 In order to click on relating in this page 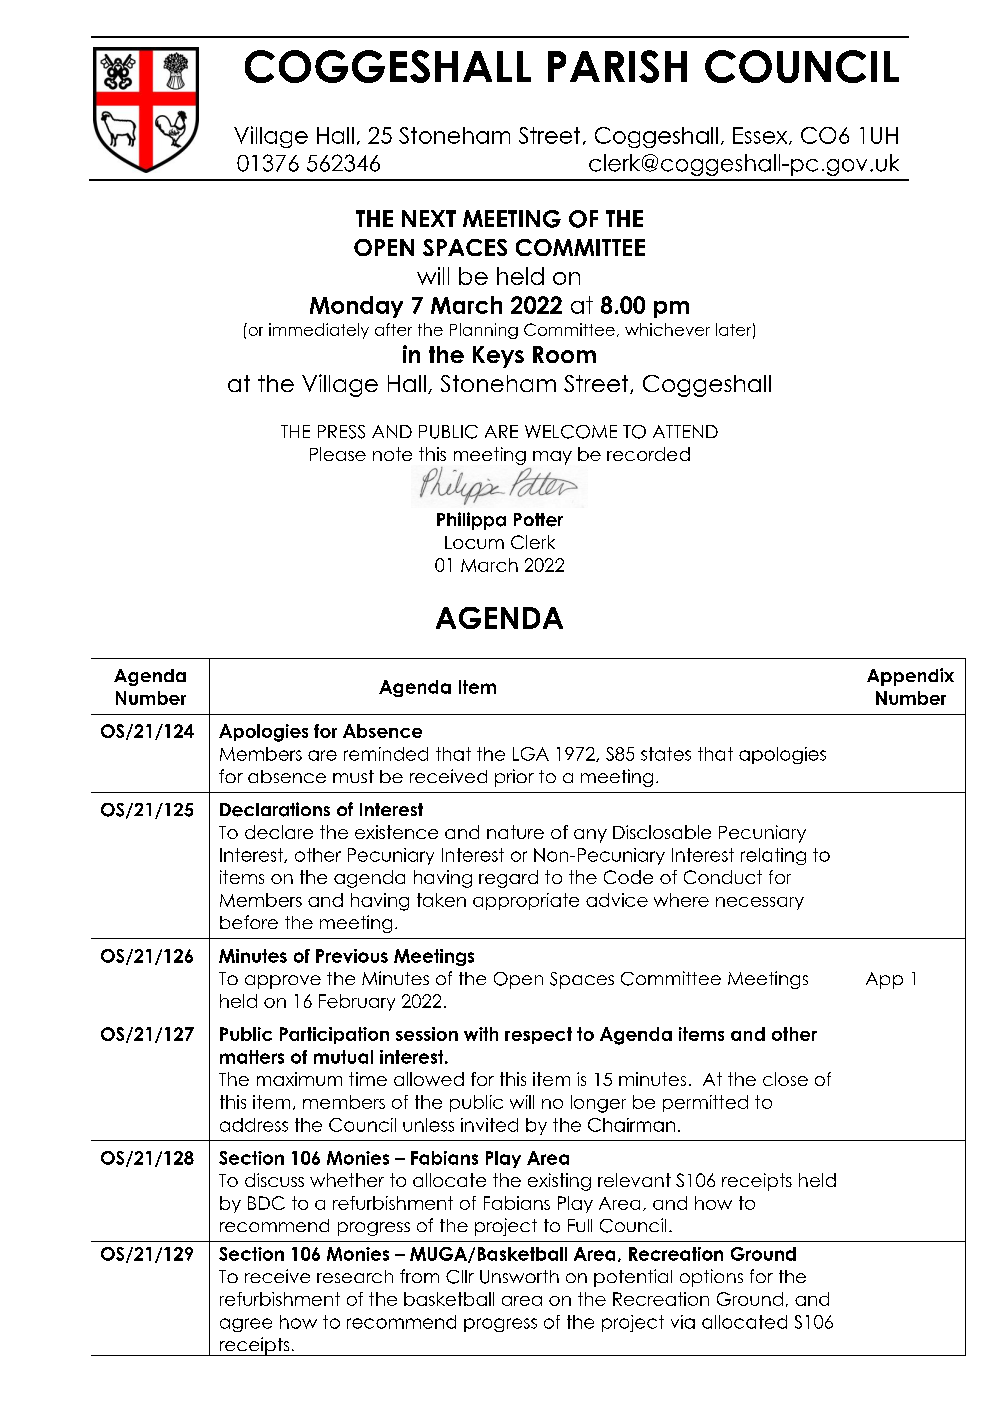, I will do `click(773, 856)`.
